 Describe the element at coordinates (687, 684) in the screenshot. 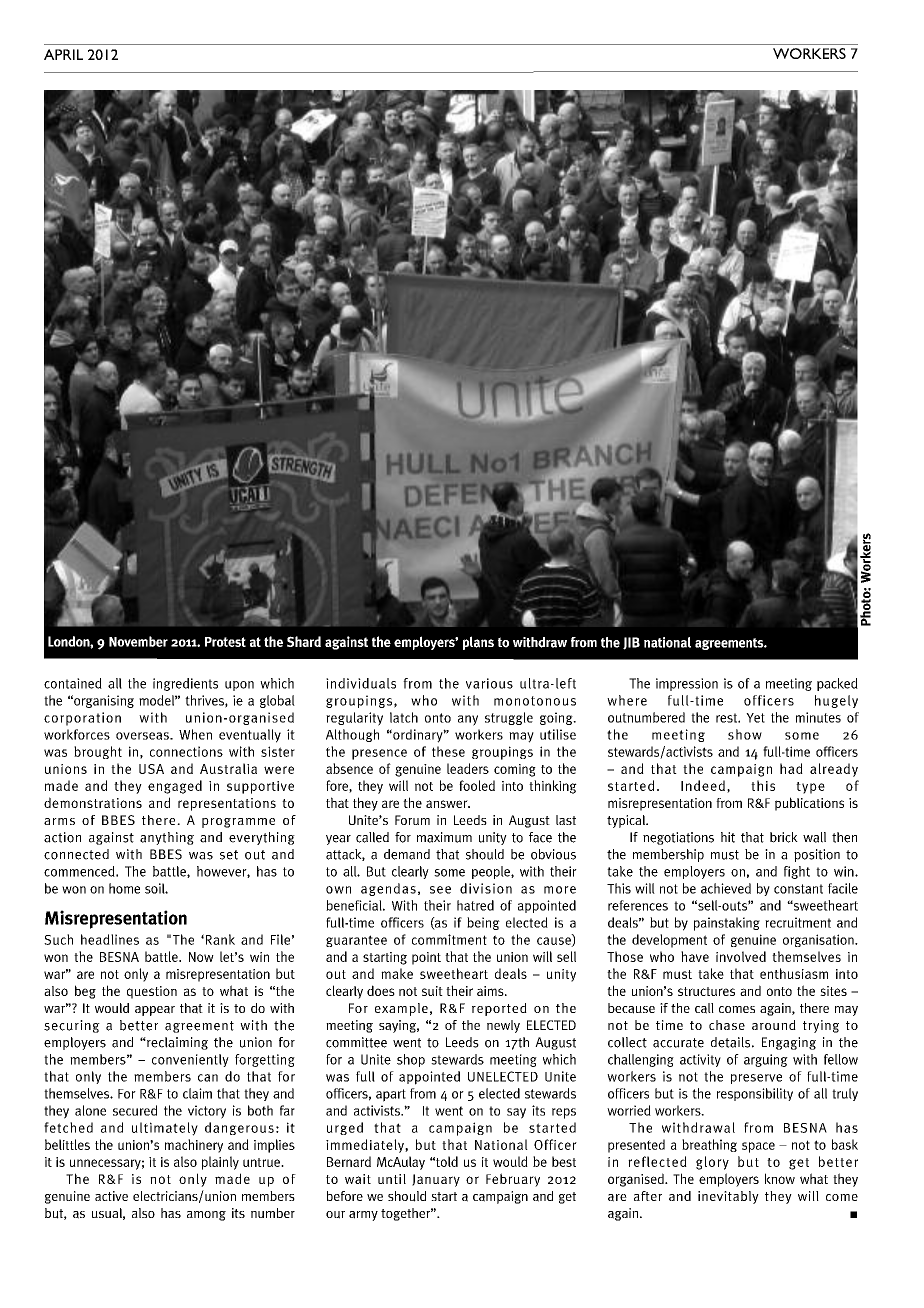

I see `impression` at that location.
